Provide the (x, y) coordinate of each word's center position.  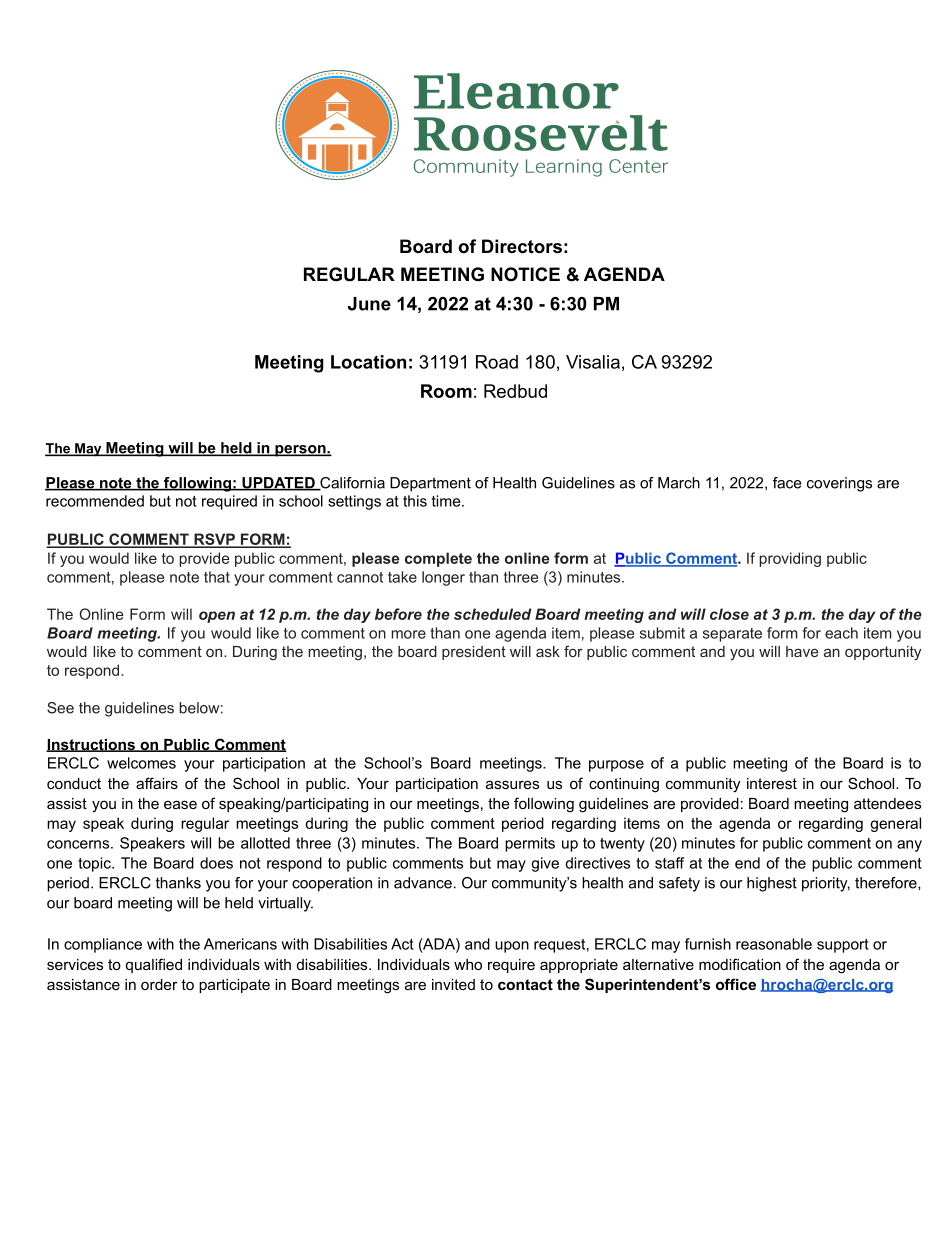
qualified (154, 965)
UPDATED (278, 484)
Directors (522, 246)
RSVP (214, 540)
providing (790, 559)
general (895, 824)
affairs (157, 783)
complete (438, 559)
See (60, 708)
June (369, 304)
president (474, 653)
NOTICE (525, 274)
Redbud (515, 391)
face (787, 483)
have (802, 651)
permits (530, 844)
